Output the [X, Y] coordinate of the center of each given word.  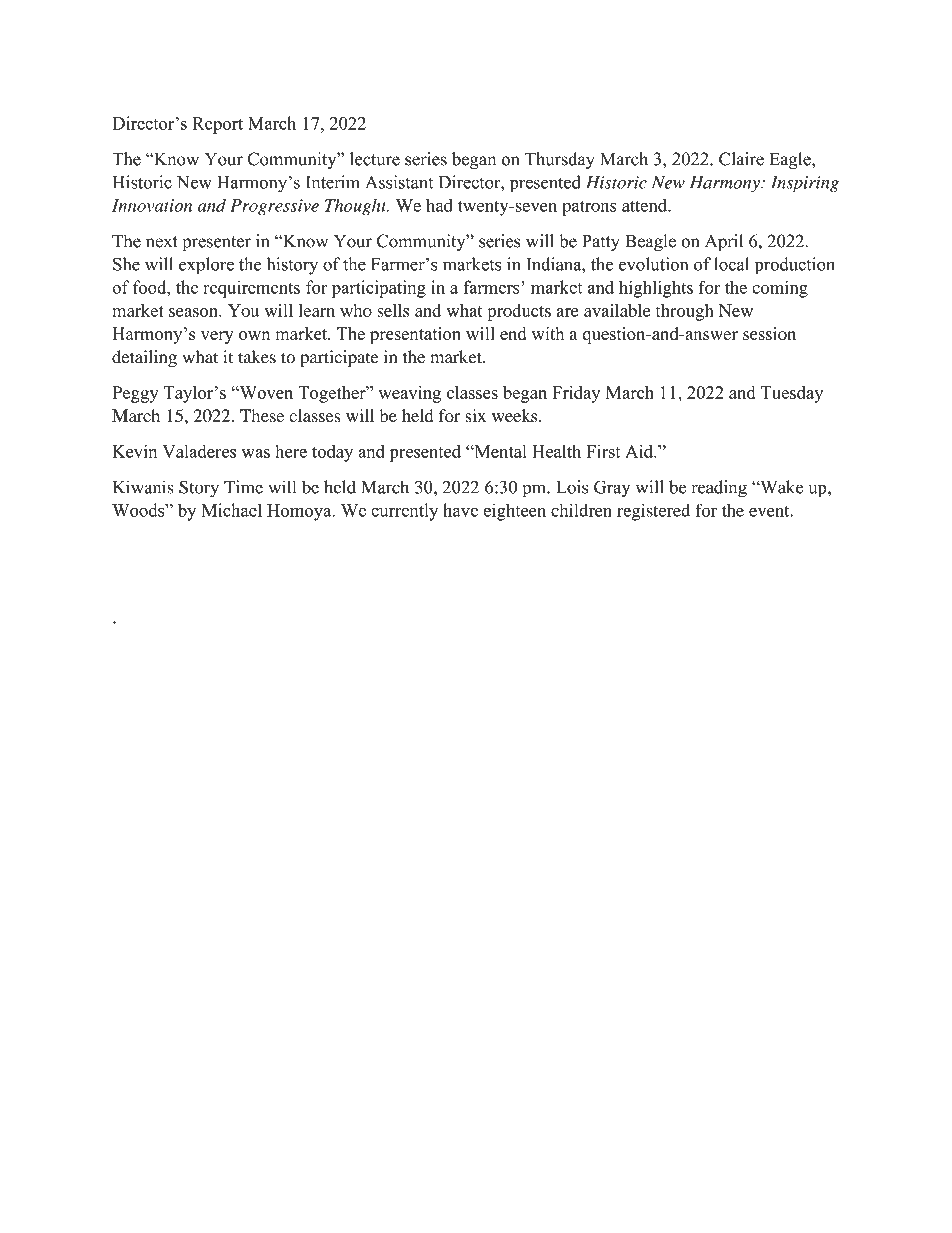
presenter [217, 244]
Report [218, 125]
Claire [741, 159]
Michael [231, 510]
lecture [375, 159]
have [460, 510]
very [217, 337]
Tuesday [792, 394]
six [475, 415]
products [519, 312]
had [439, 205]
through [685, 312]
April [724, 243]
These [262, 415]
